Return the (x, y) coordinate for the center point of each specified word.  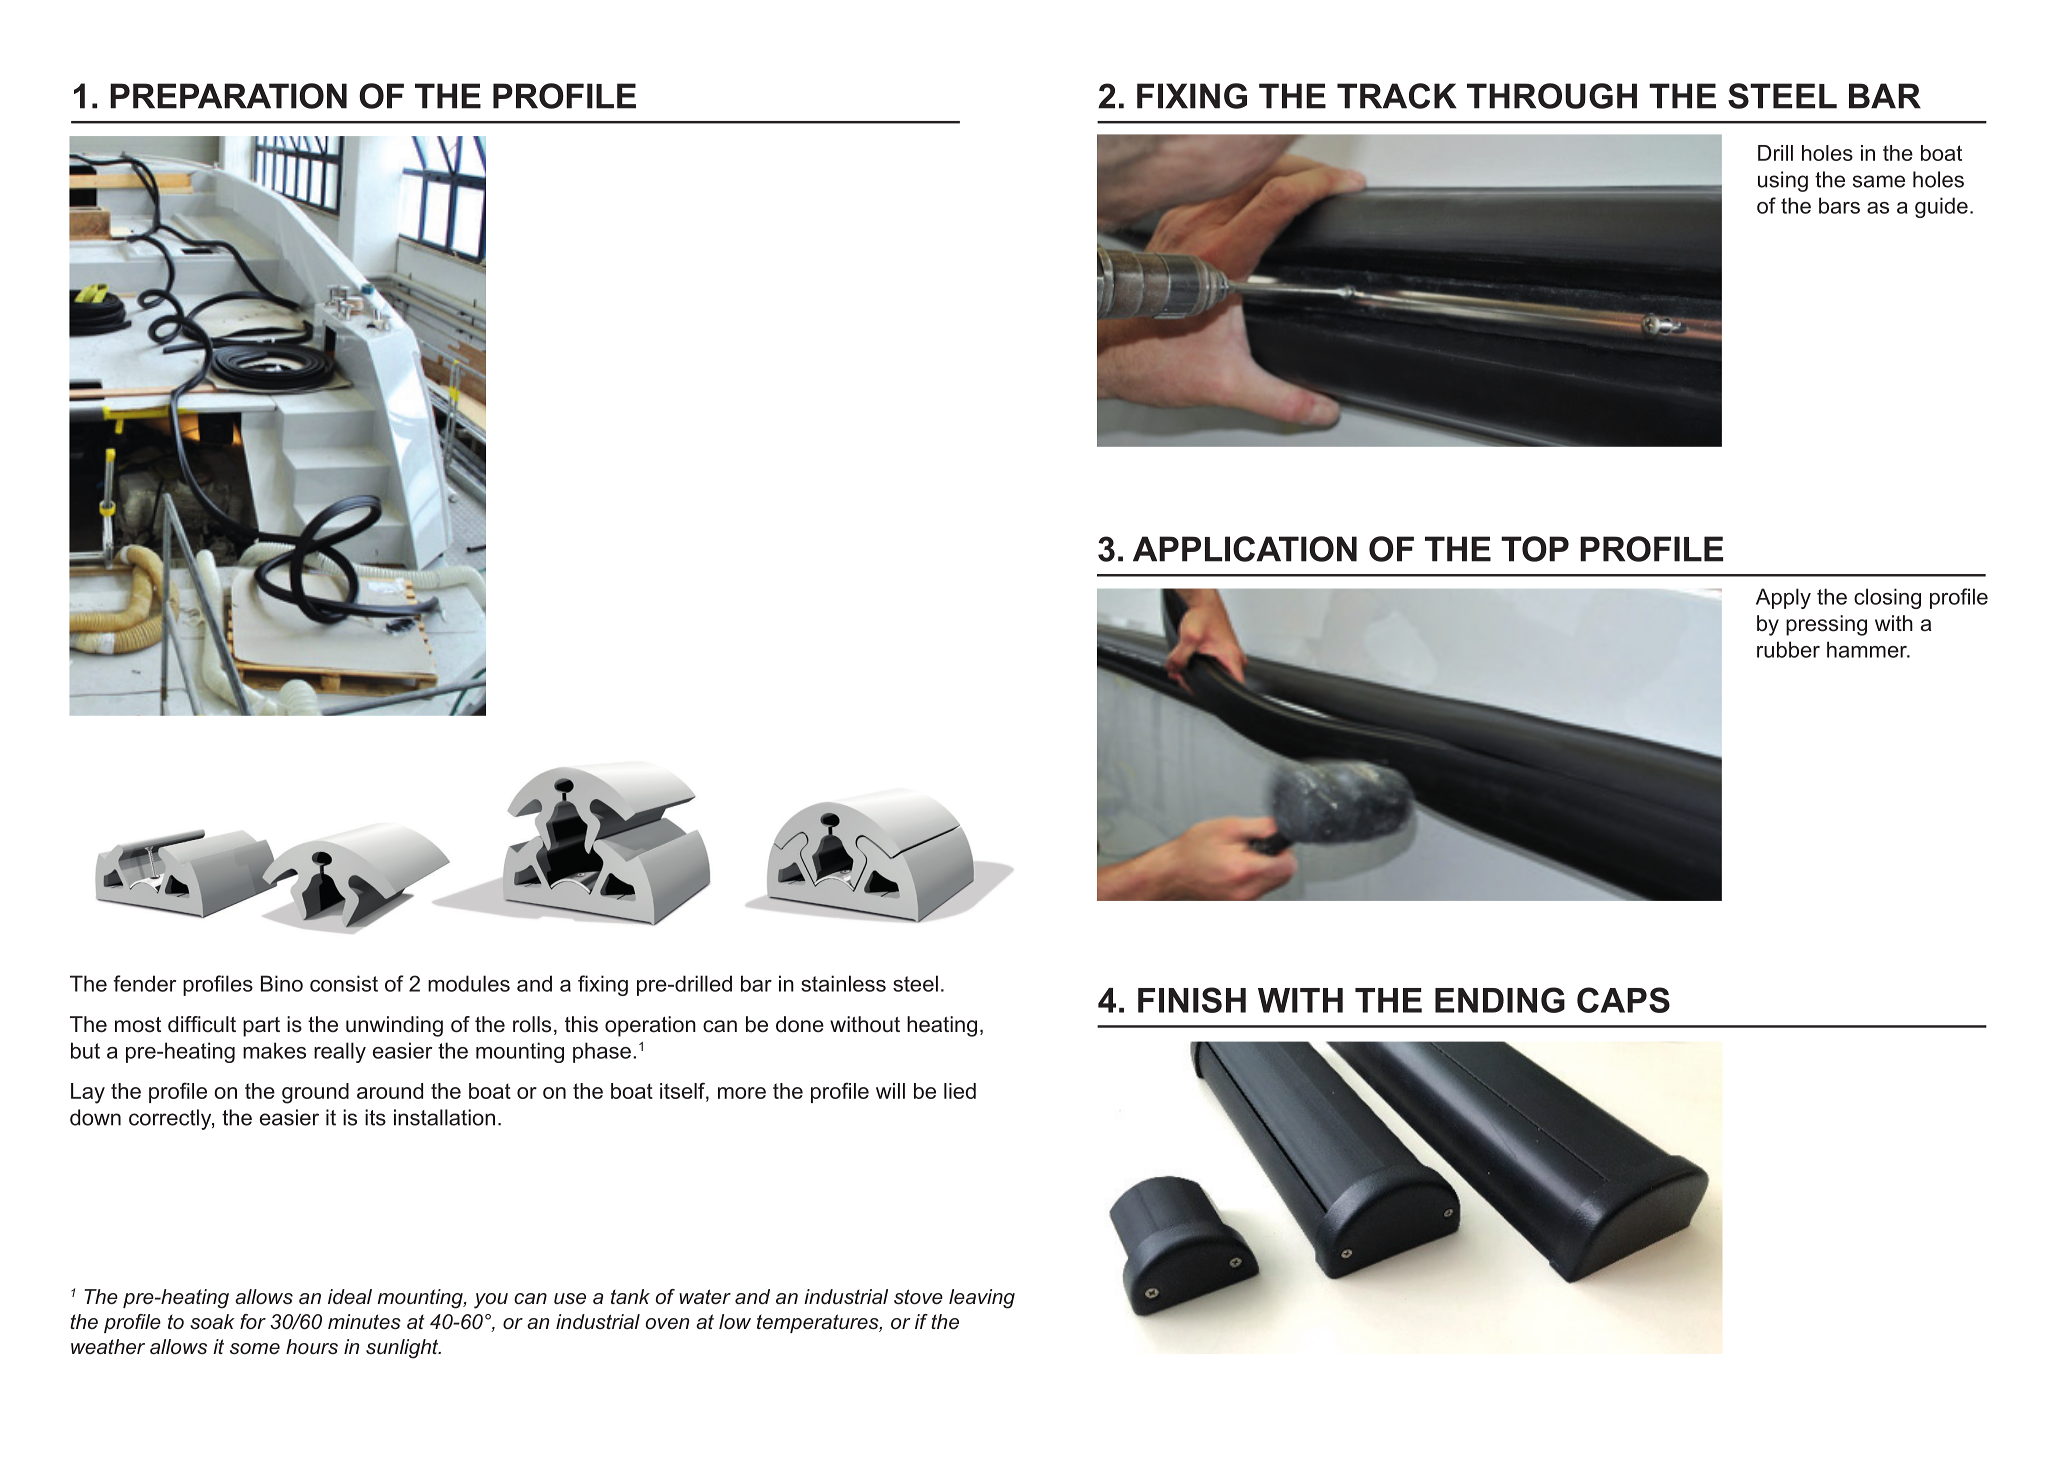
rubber (1788, 649)
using (1783, 181)
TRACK (1397, 96)
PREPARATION (228, 96)
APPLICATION (1245, 549)
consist (344, 983)
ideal (350, 1297)
